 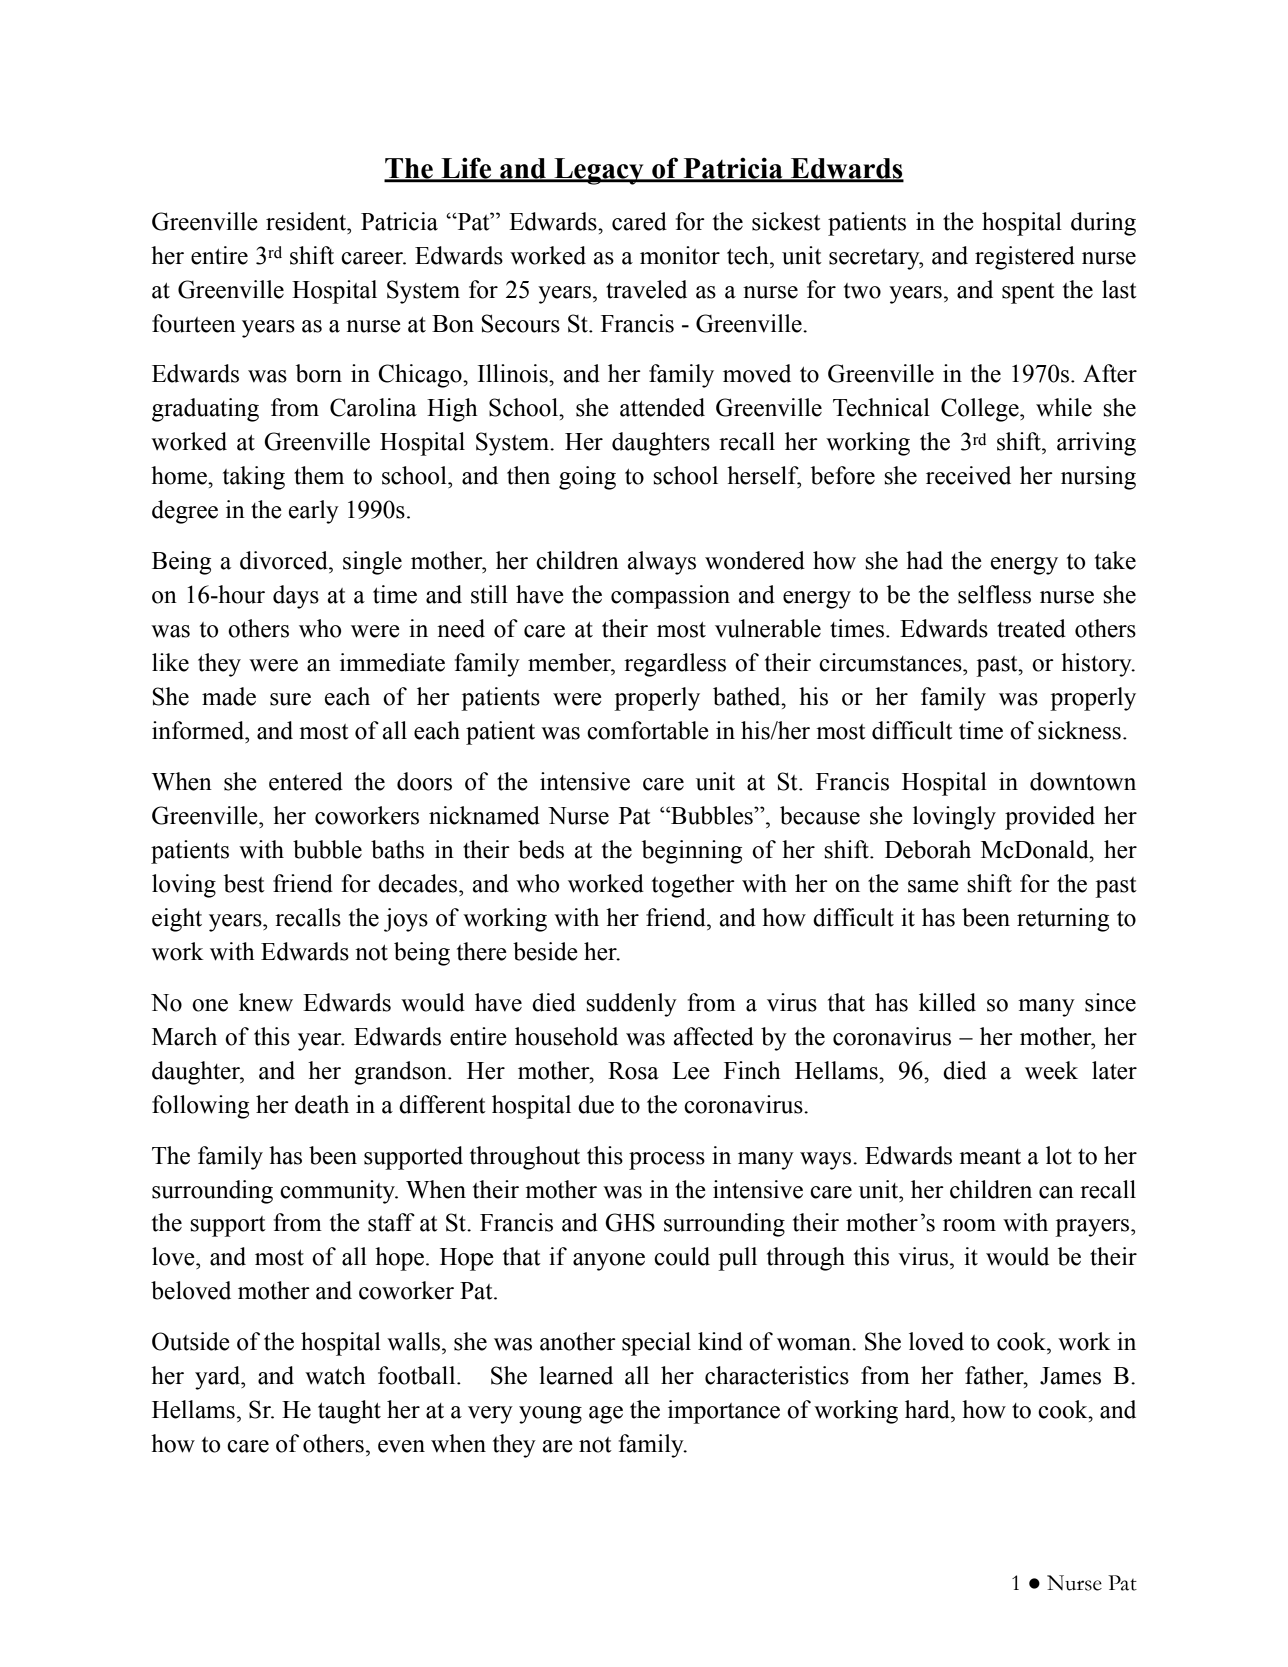 I want to click on resident, so click(x=307, y=221).
